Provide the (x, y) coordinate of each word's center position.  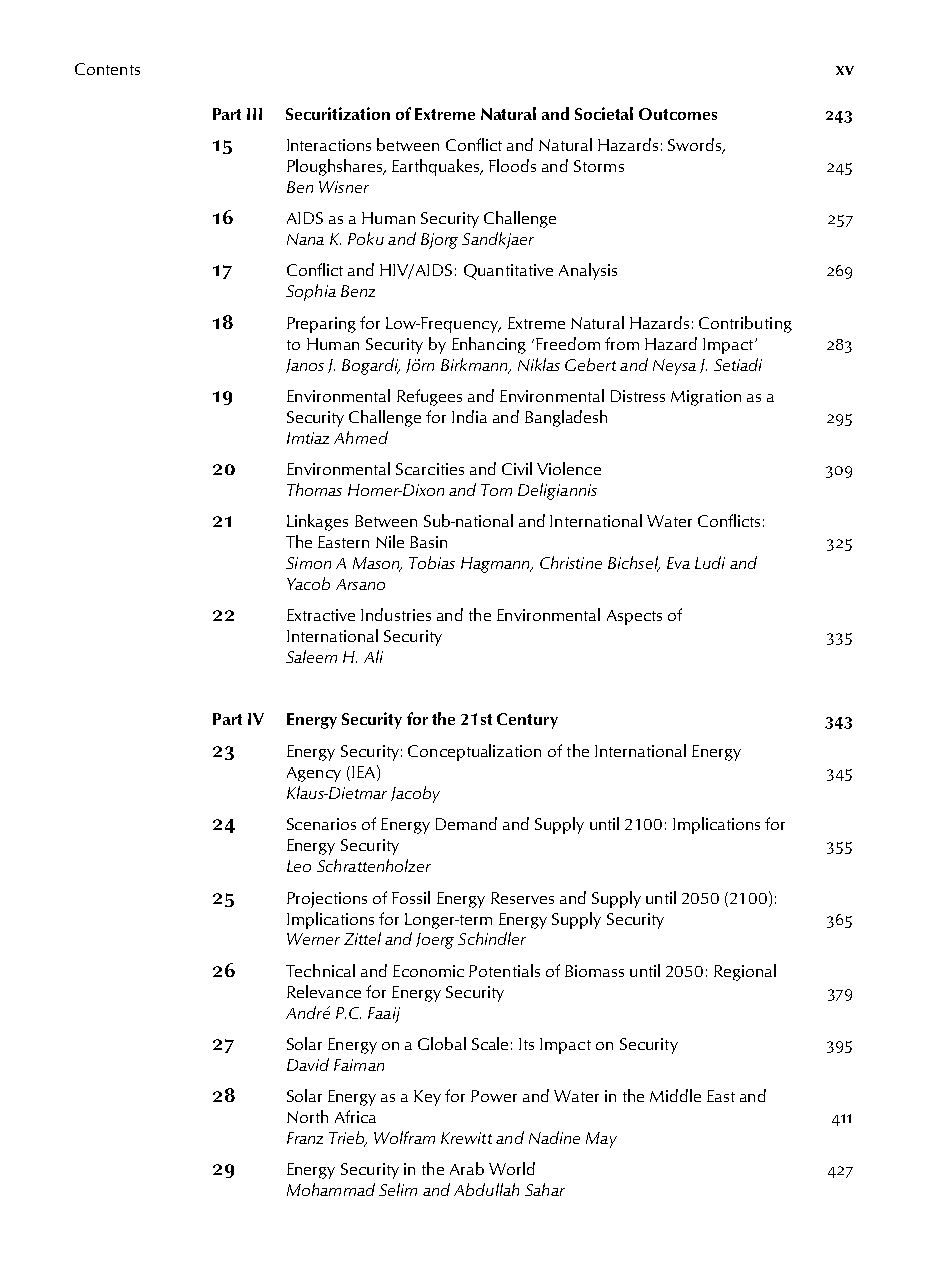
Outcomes (678, 114)
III (254, 114)
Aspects (634, 617)
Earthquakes (437, 167)
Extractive (321, 615)
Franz (305, 1138)
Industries (396, 614)
